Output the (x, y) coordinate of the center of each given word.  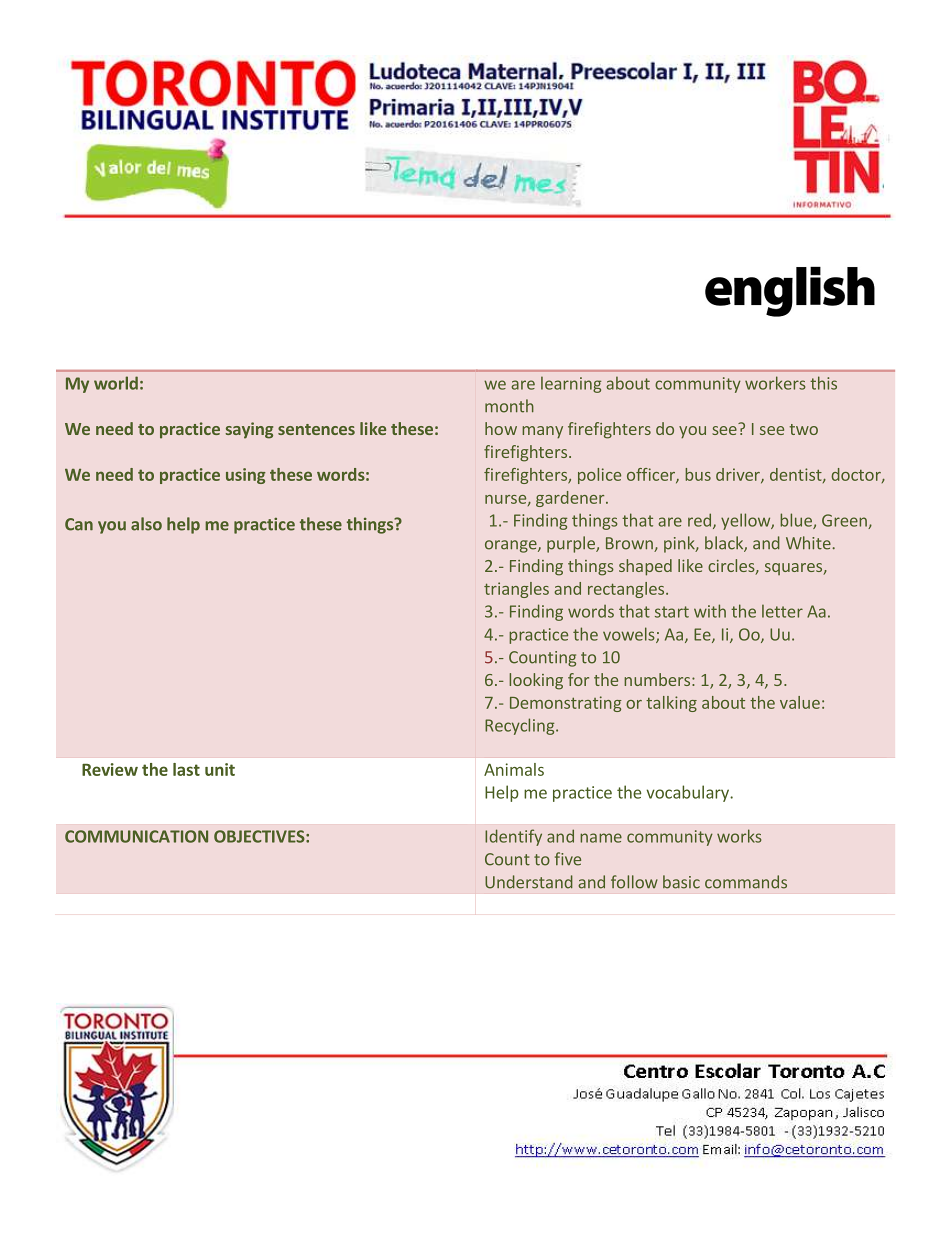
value (800, 702)
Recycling (521, 726)
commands (746, 882)
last (186, 769)
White (808, 543)
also (146, 524)
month (509, 406)
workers (775, 383)
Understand (529, 882)
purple (572, 544)
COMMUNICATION (136, 836)
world (116, 383)
